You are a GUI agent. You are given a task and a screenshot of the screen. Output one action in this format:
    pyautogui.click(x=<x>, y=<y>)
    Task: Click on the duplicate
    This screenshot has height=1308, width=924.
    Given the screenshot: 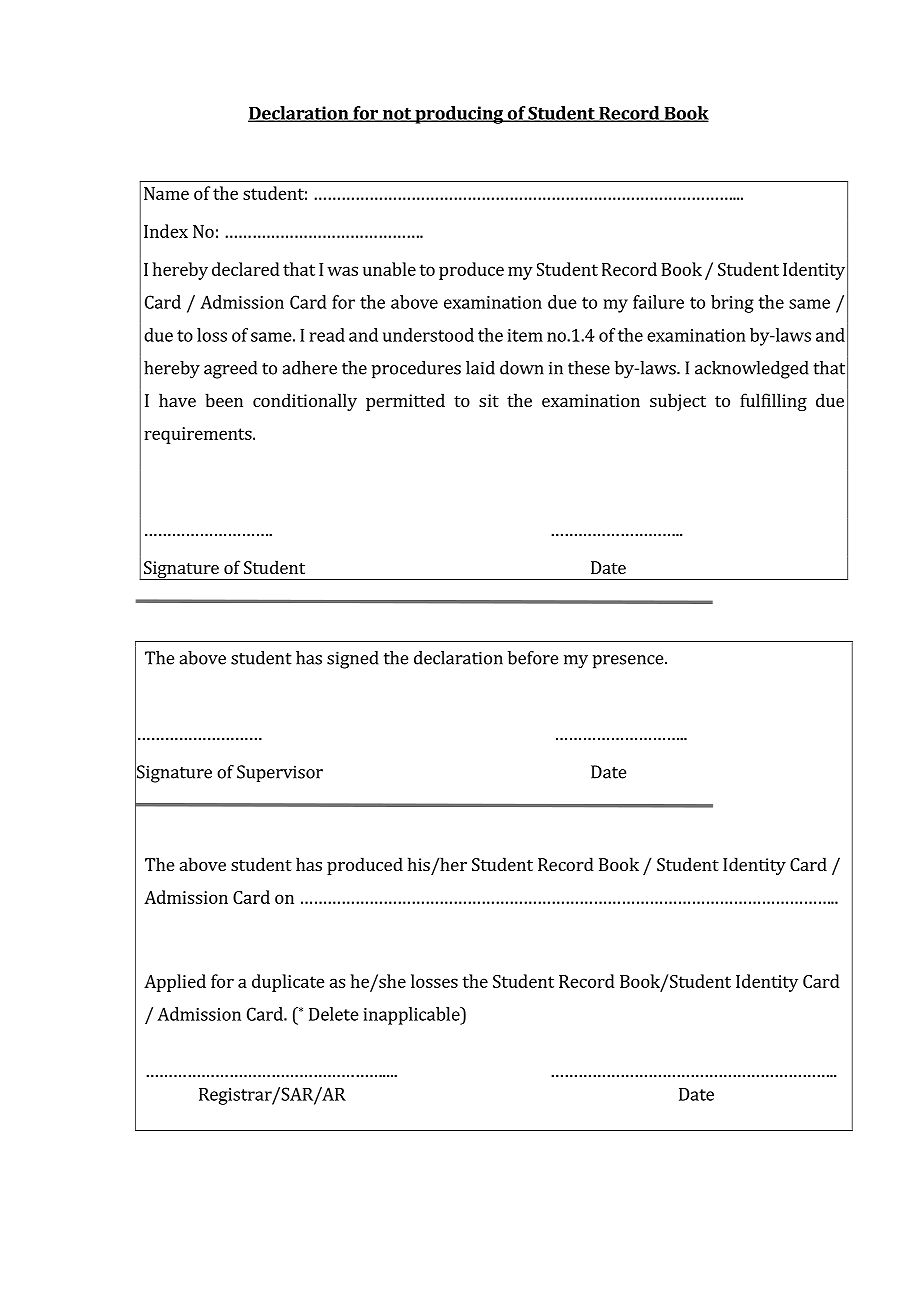 What is the action you would take?
    pyautogui.click(x=288, y=983)
